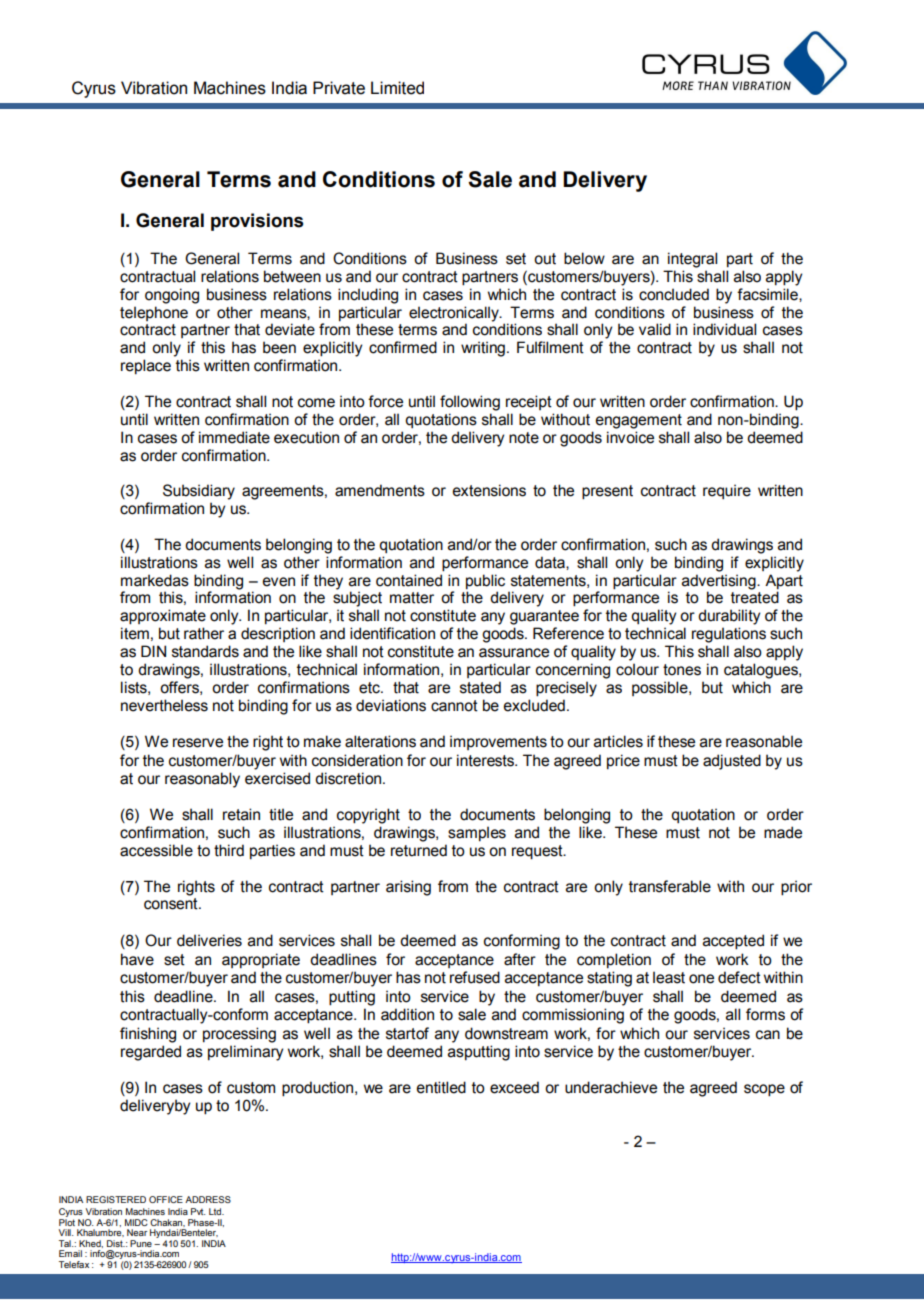  What do you see at coordinates (764, 1090) in the page?
I see `scope` at bounding box center [764, 1090].
